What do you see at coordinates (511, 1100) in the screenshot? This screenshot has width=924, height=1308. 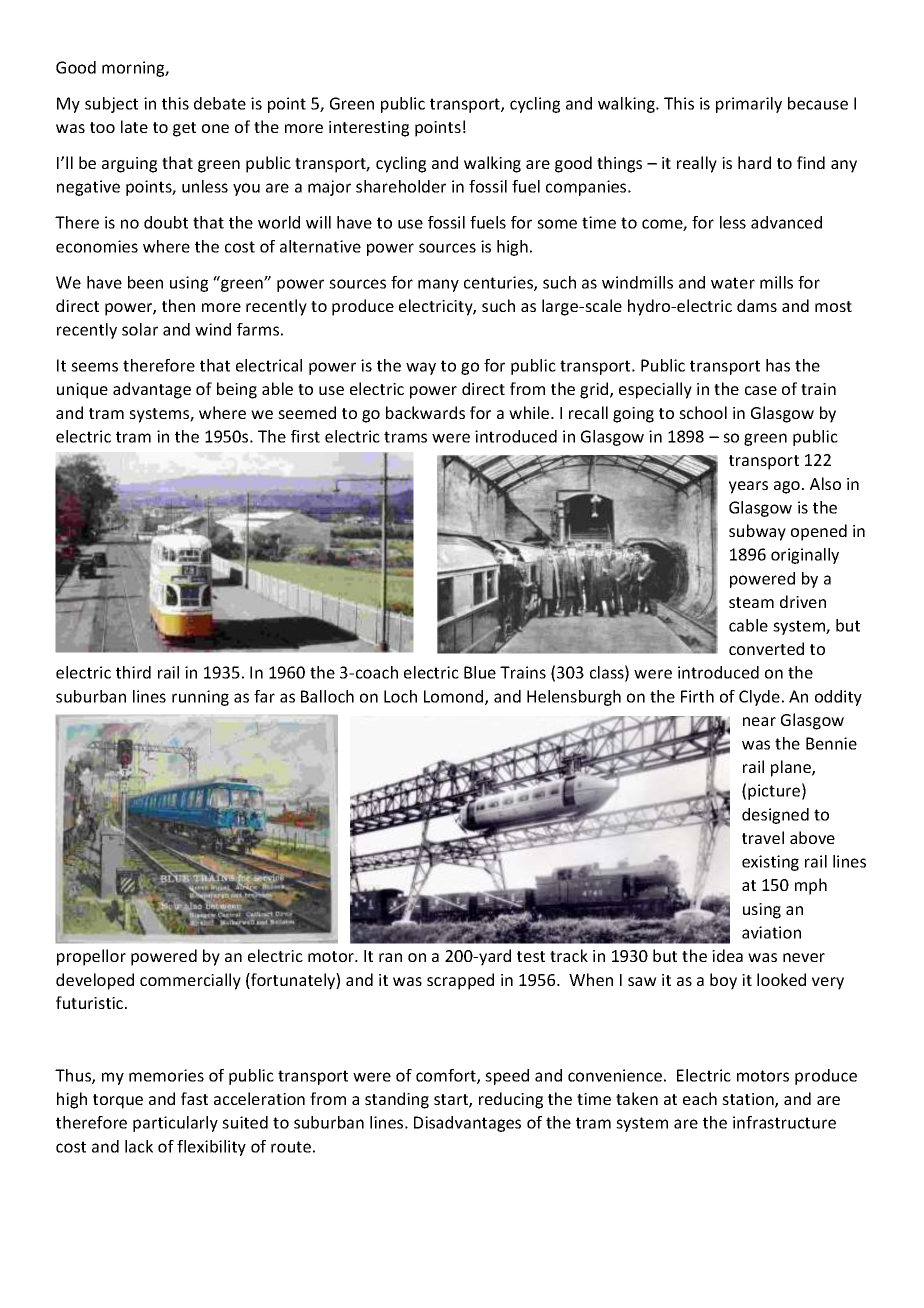 I see `reducing` at bounding box center [511, 1100].
